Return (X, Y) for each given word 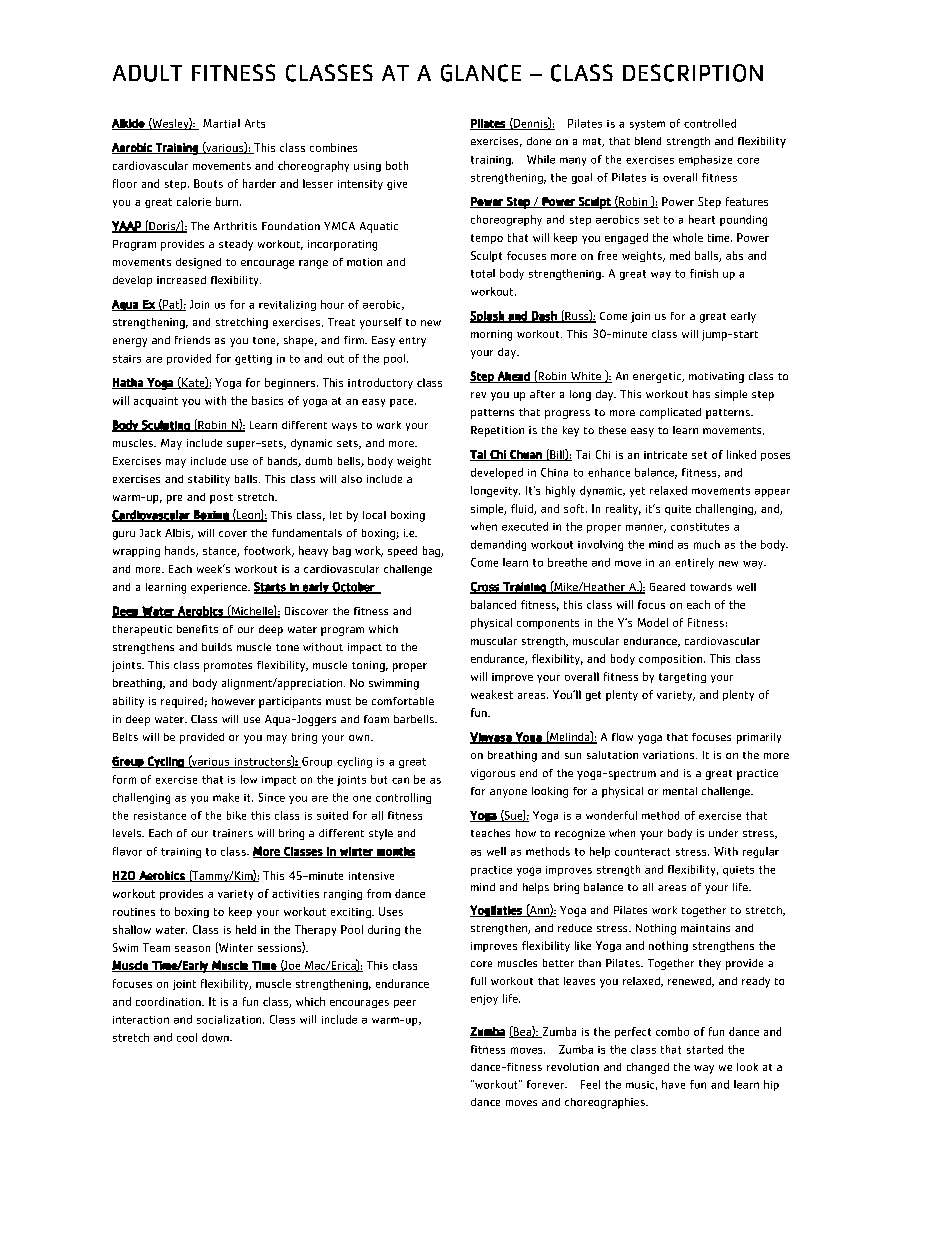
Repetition (497, 431)
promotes (228, 667)
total (483, 273)
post (221, 499)
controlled (710, 123)
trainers (233, 833)
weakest (492, 694)
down (216, 1037)
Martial (221, 123)
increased (181, 280)
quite (678, 510)
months (395, 852)
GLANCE (481, 73)
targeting (682, 678)
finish (704, 273)
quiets (738, 871)
